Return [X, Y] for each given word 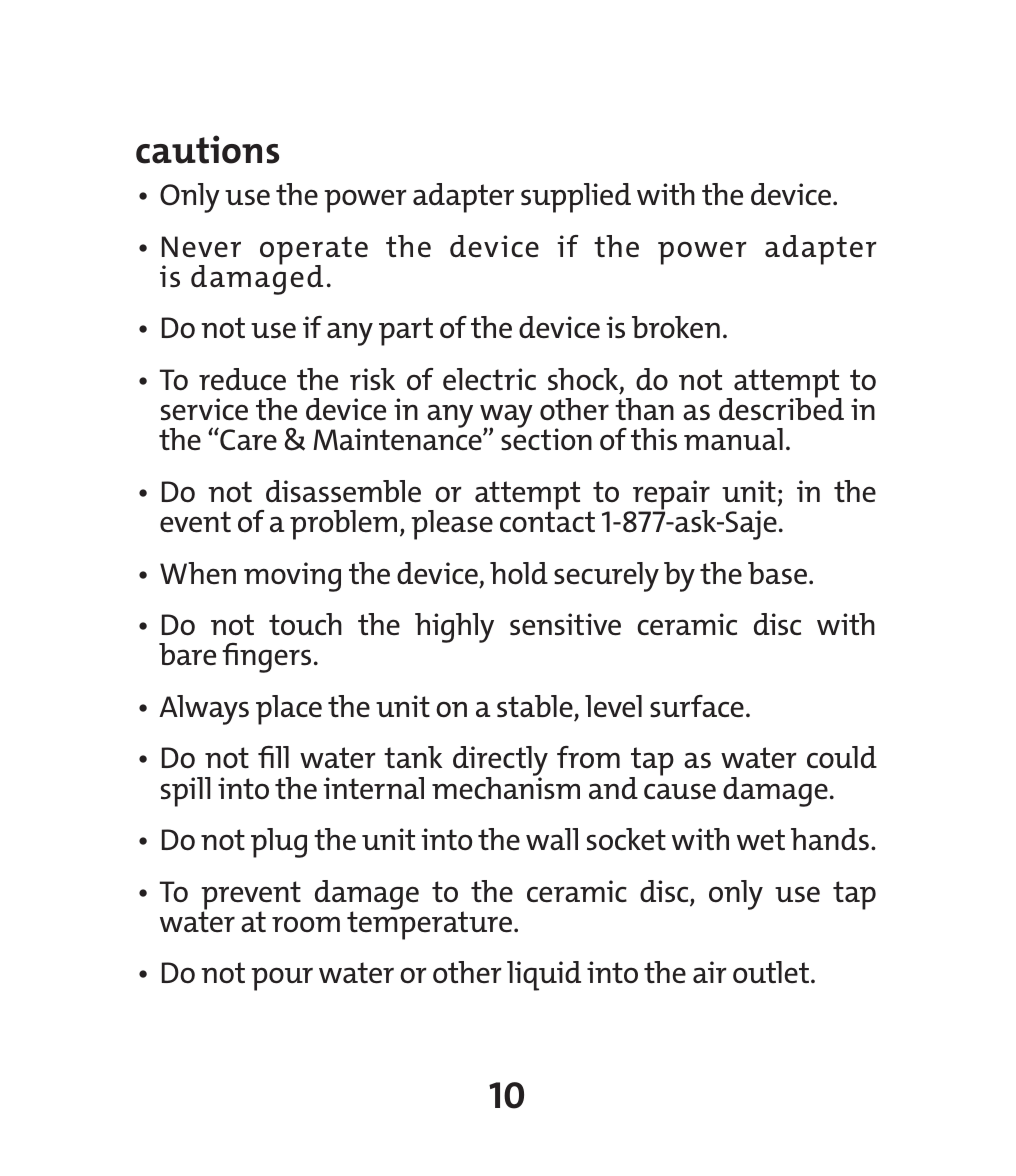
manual [733, 439]
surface [697, 706]
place [289, 710]
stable [535, 706]
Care [247, 439]
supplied [576, 198]
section [546, 439]
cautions [207, 149]
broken [676, 327]
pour [282, 979]
